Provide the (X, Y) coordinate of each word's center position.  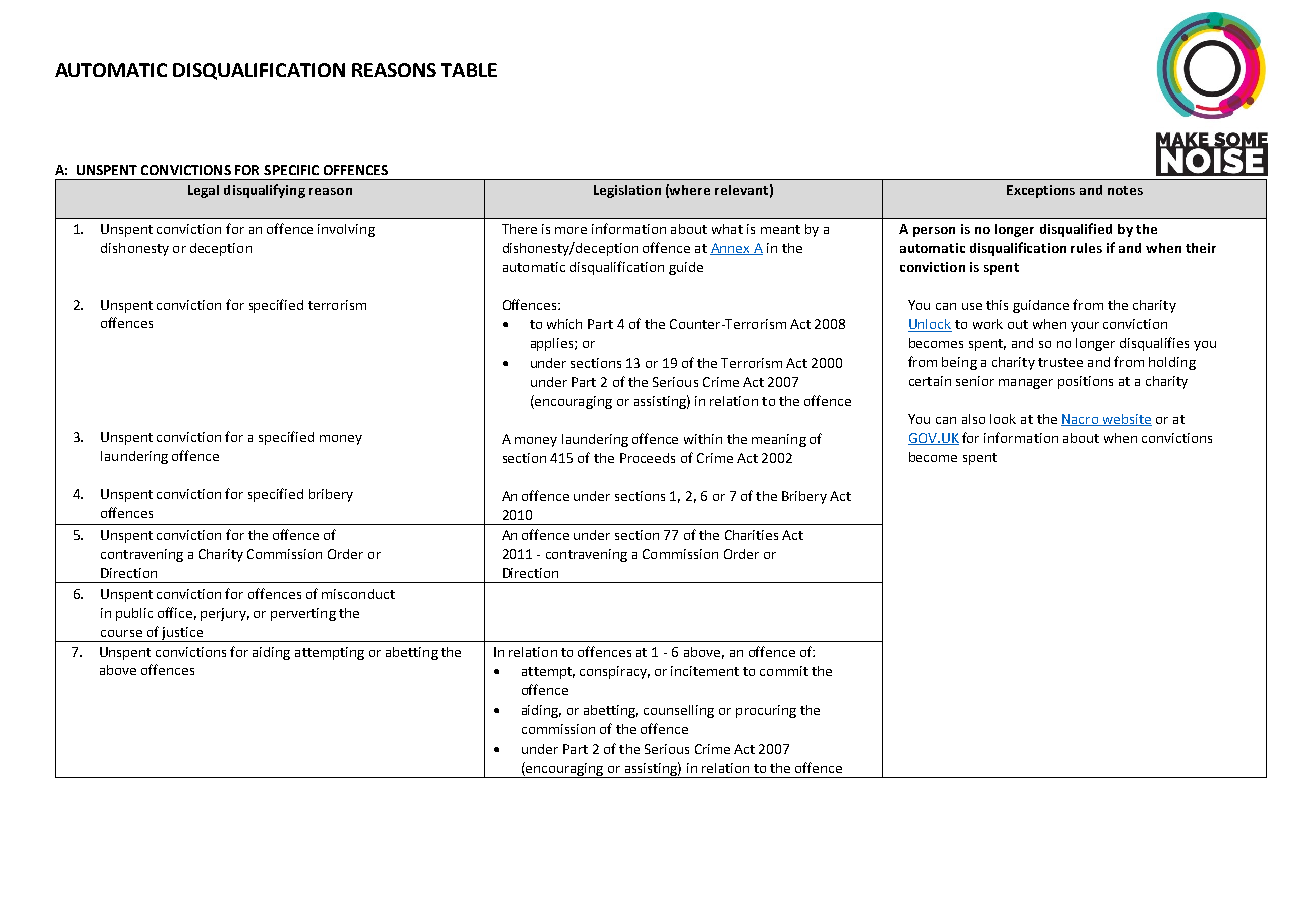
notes (1125, 190)
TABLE (469, 70)
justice (182, 634)
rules (1086, 248)
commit (784, 671)
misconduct (358, 594)
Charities (751, 535)
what (727, 229)
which (564, 324)
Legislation (627, 191)
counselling (679, 711)
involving (346, 230)
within (703, 439)
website (1126, 420)
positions (1085, 382)
